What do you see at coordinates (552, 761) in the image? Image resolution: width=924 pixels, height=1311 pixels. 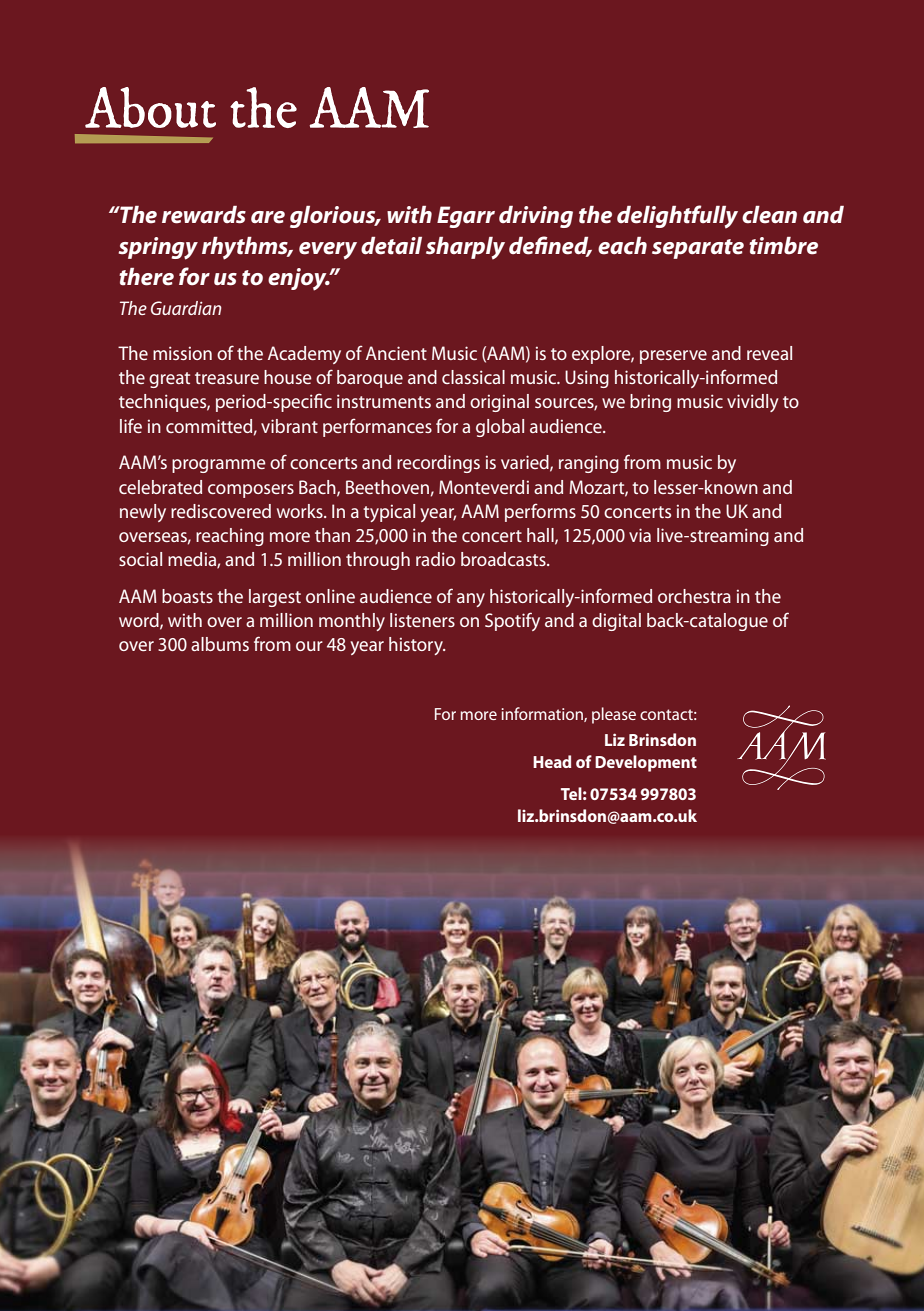 I see `Head` at bounding box center [552, 761].
